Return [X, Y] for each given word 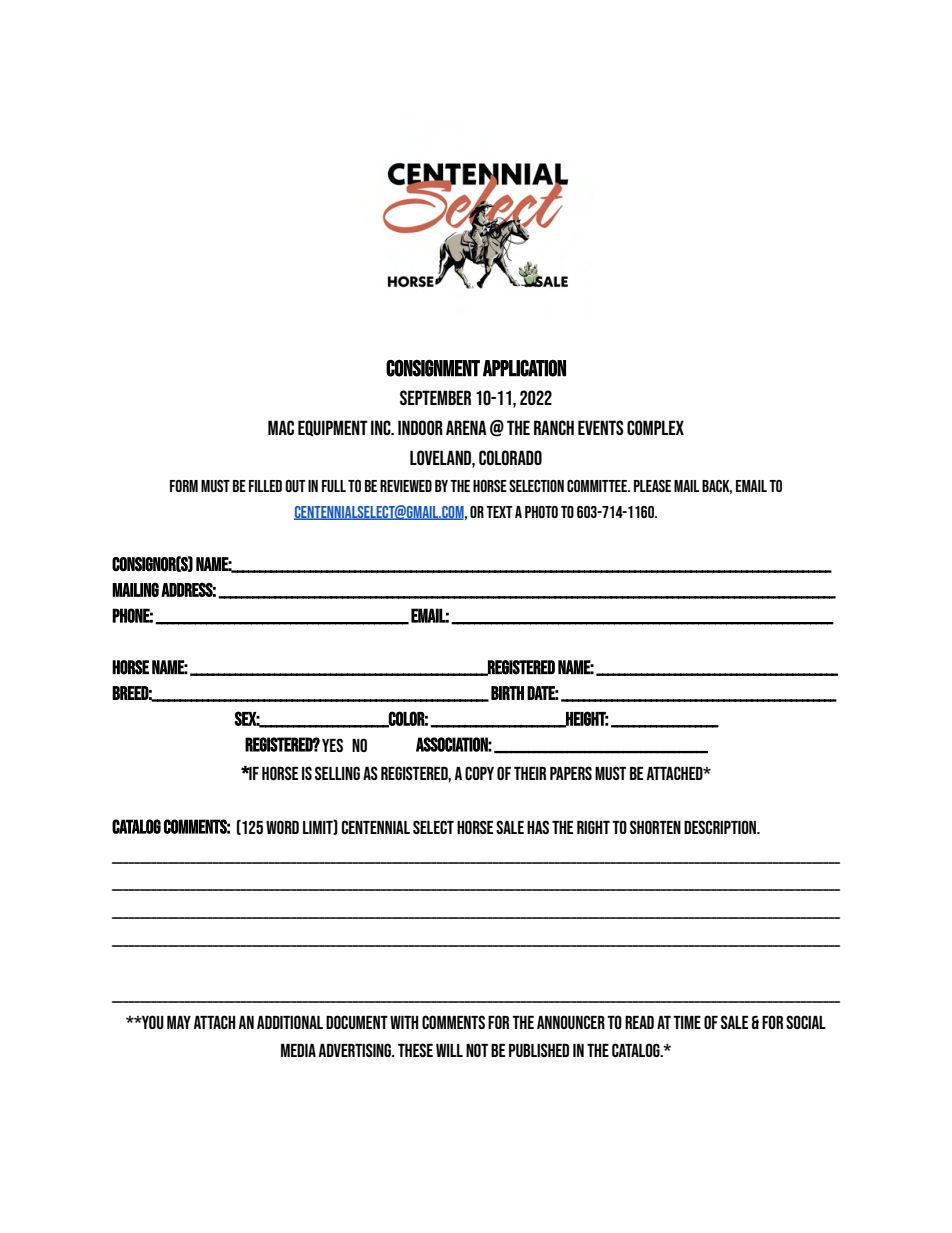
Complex [655, 427]
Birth [507, 693]
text [499, 512]
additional [290, 1022]
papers [571, 773]
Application [524, 368]
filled [265, 486]
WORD [282, 827]
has [538, 827]
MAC [281, 427]
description [721, 827]
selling [337, 773]
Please [652, 486]
